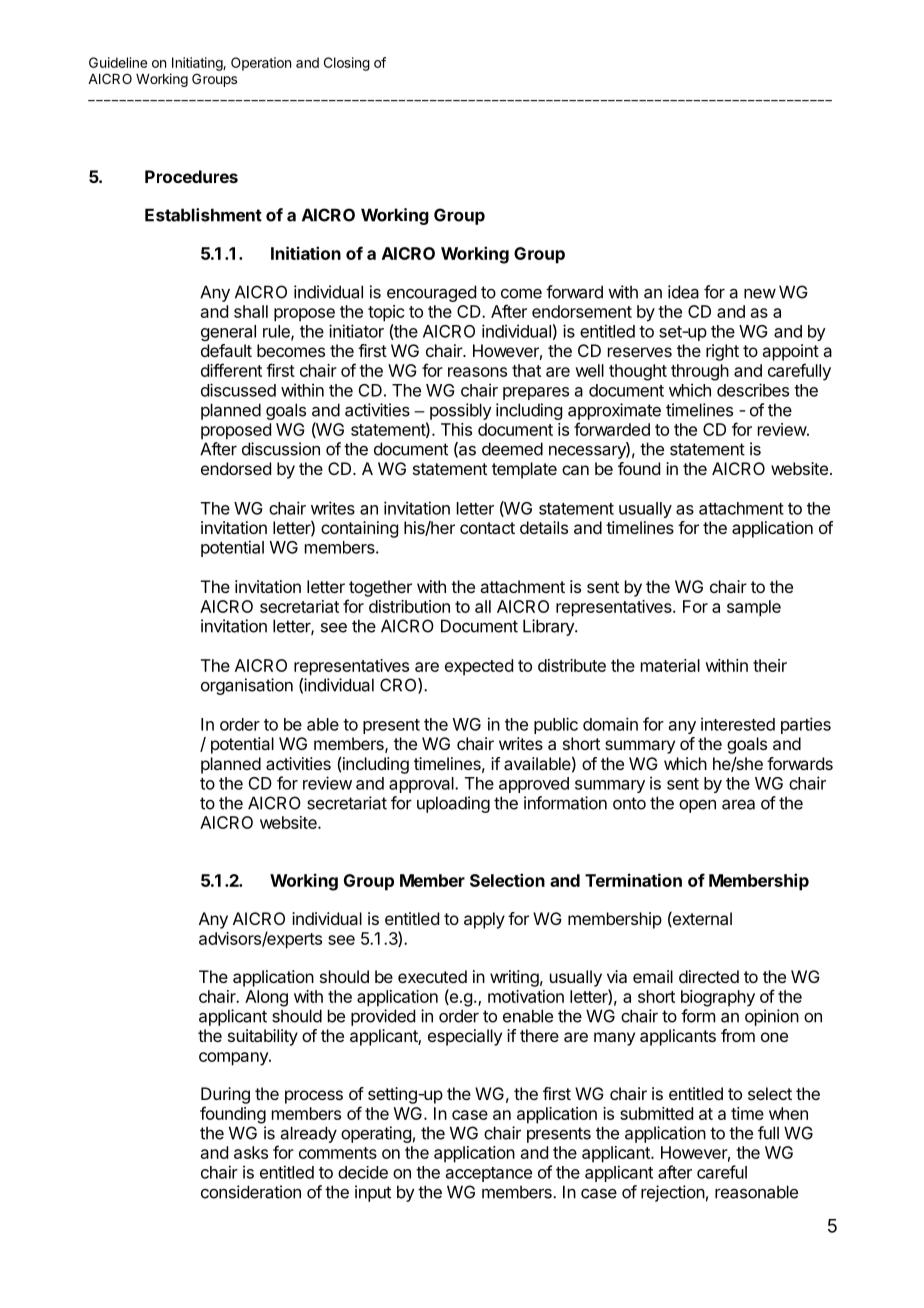  What do you see at coordinates (247, 686) in the page?
I see `organisation` at bounding box center [247, 686].
